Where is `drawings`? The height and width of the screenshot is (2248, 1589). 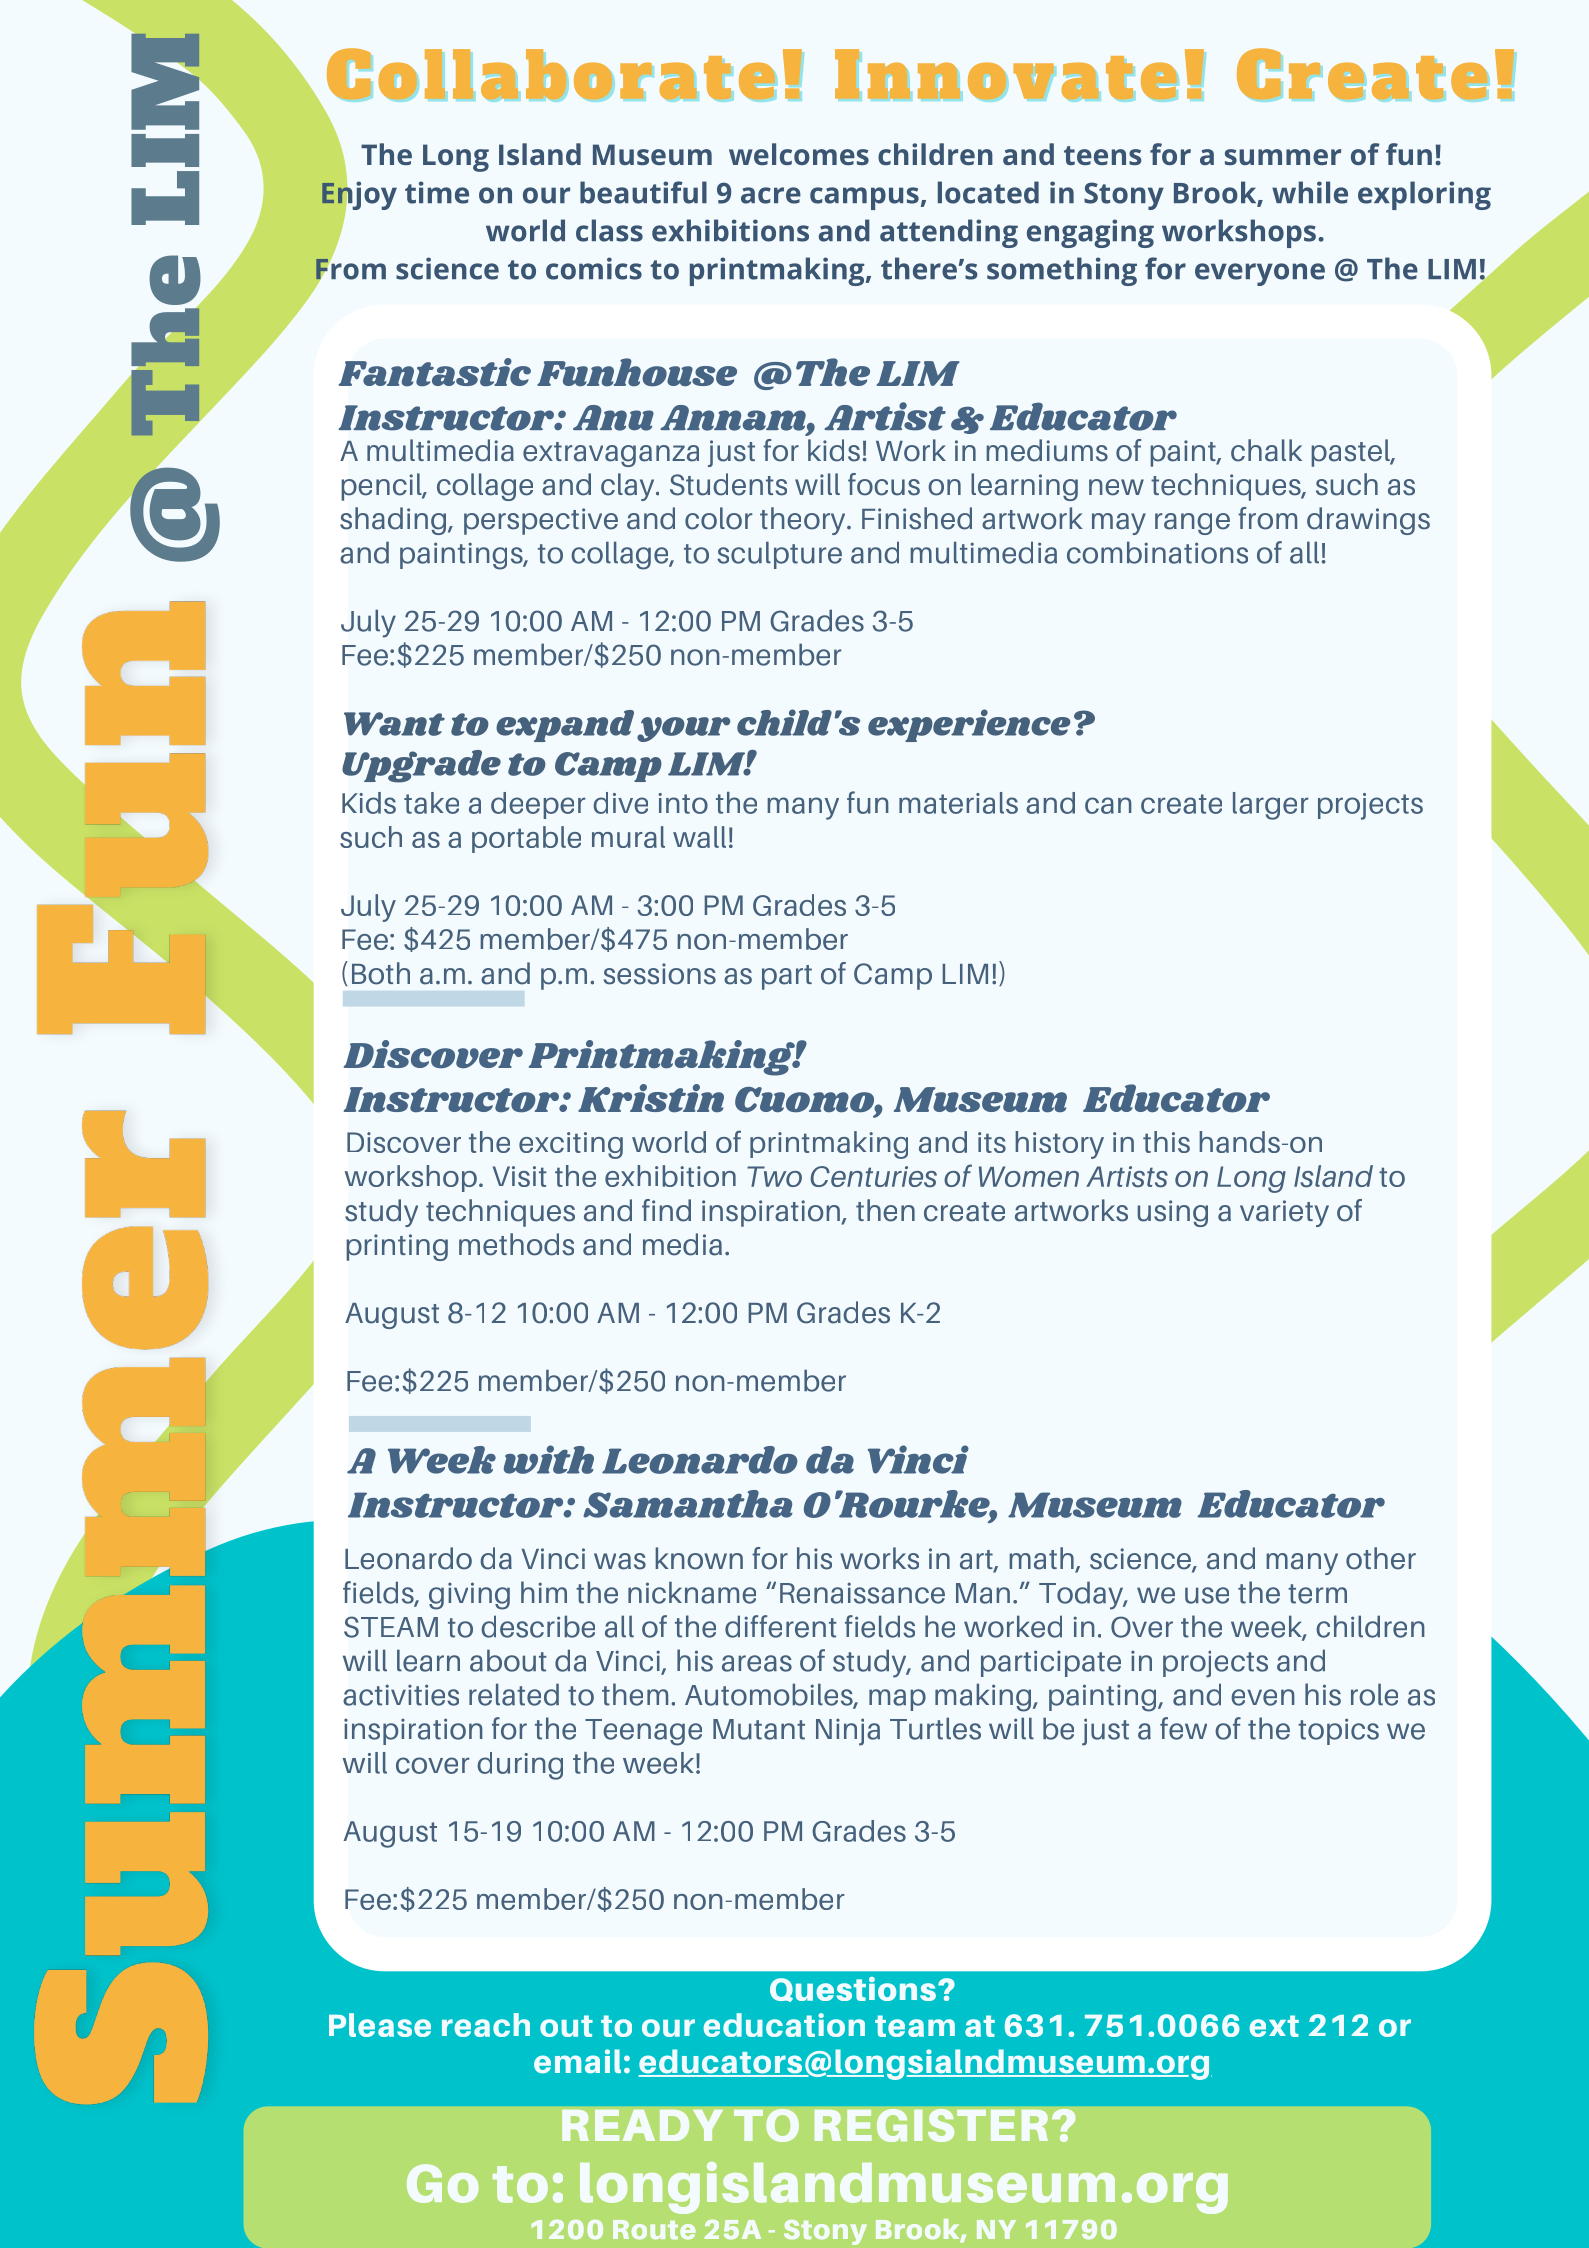
drawings is located at coordinates (1368, 521).
